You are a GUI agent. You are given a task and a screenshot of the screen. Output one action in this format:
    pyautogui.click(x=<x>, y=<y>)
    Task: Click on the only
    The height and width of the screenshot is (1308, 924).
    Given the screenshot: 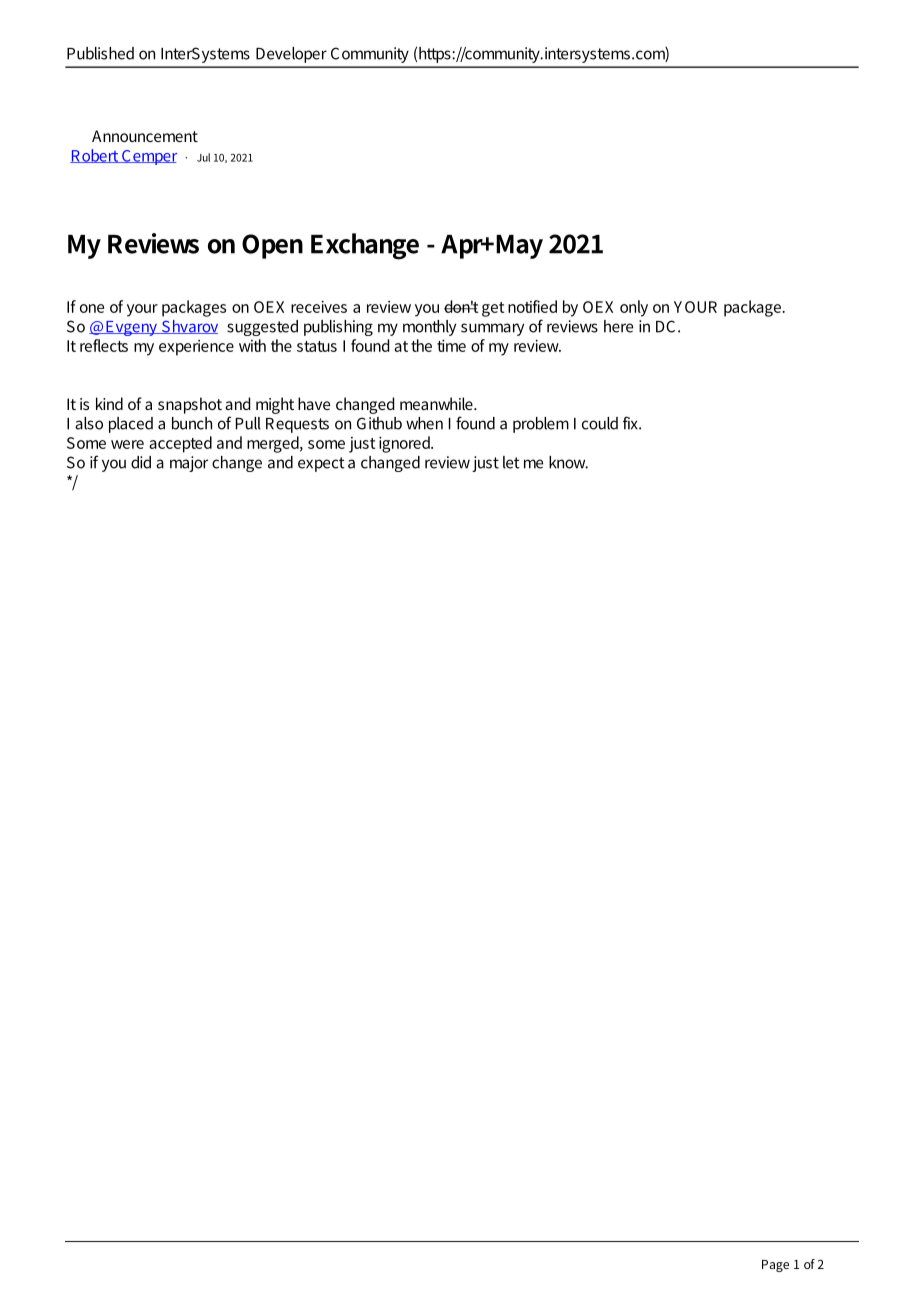 What is the action you would take?
    pyautogui.click(x=634, y=308)
